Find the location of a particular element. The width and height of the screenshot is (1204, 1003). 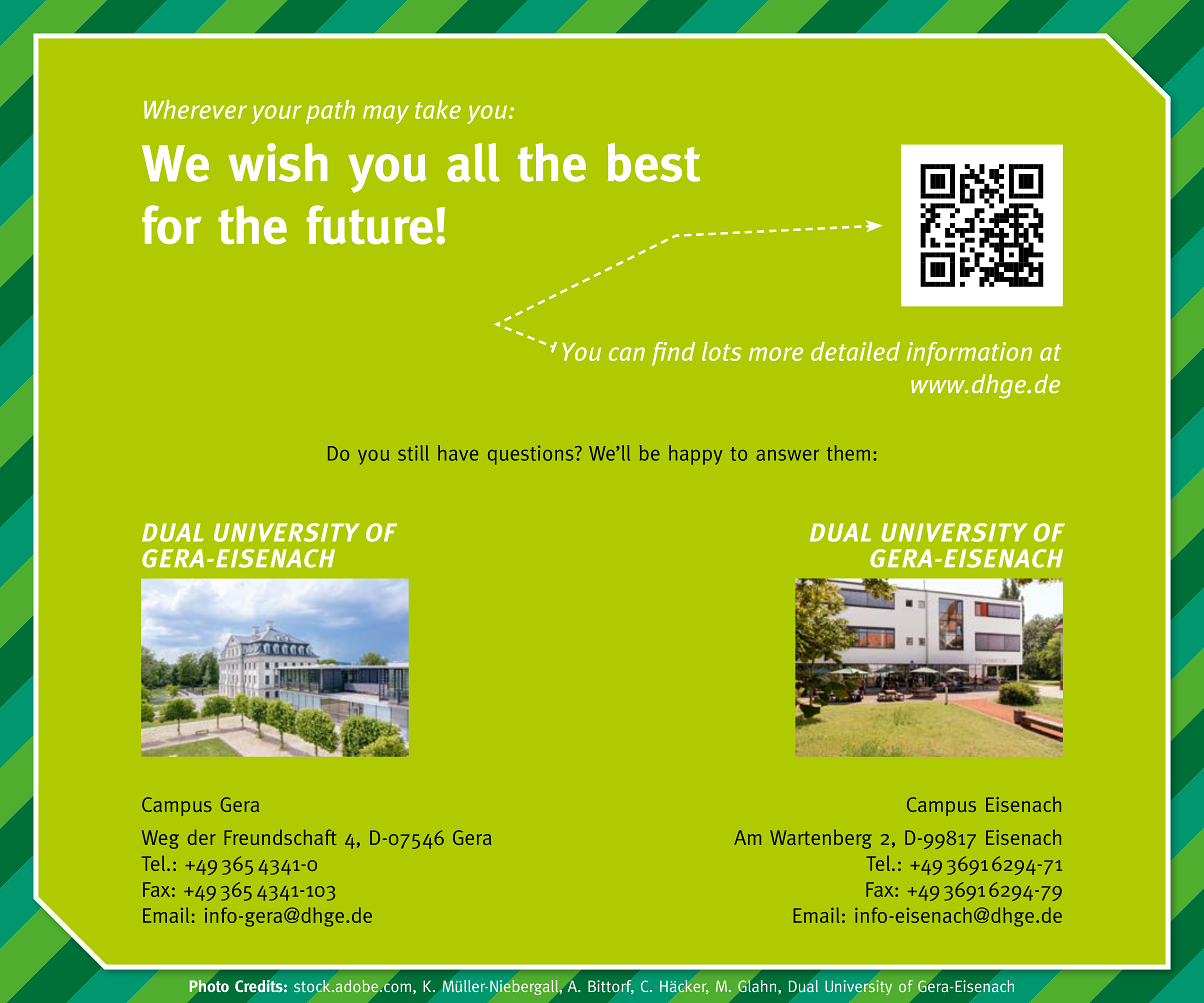

der is located at coordinates (202, 837).
